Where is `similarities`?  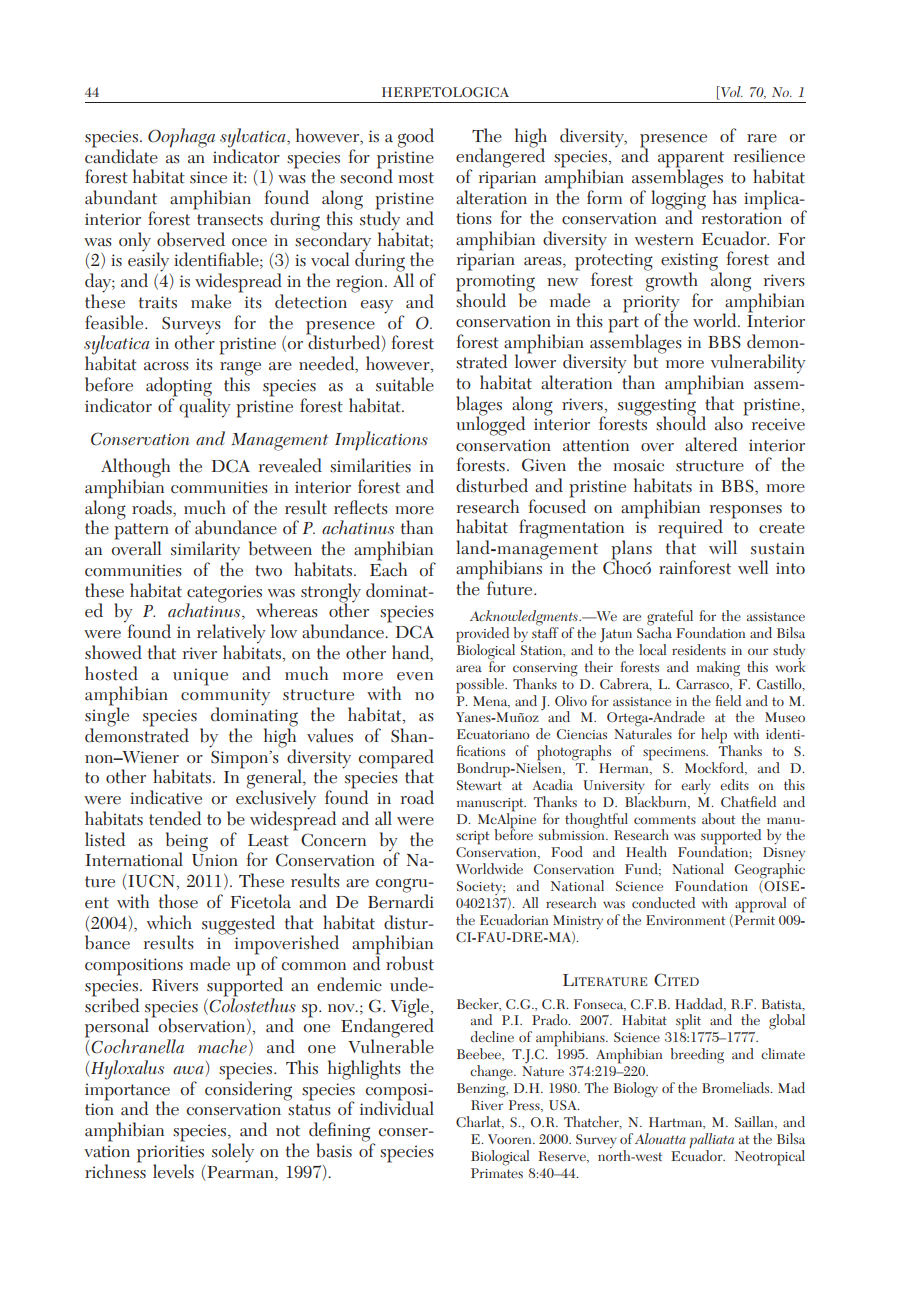 similarities is located at coordinates (370, 465).
